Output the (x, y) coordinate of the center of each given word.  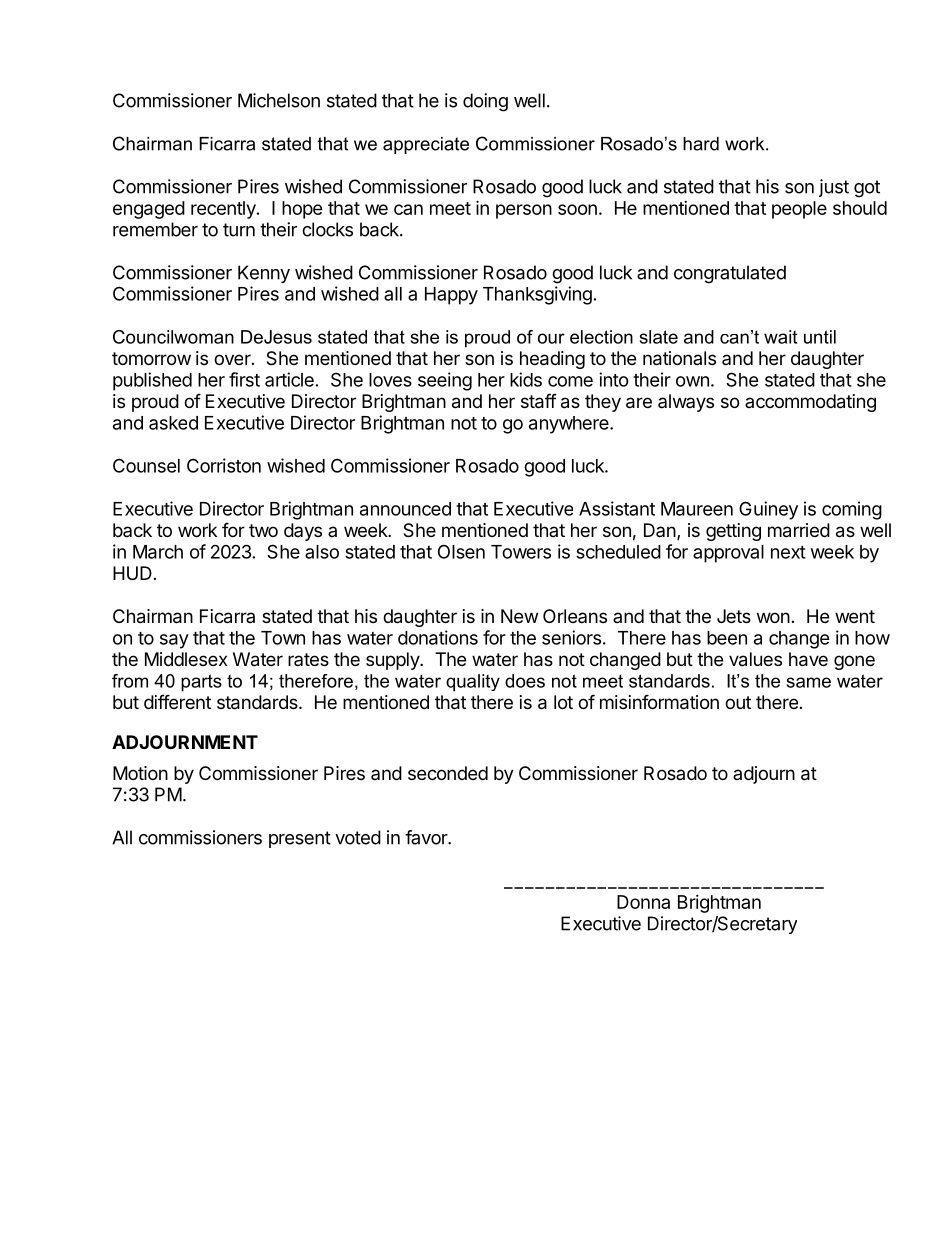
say (174, 641)
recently (224, 210)
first (244, 379)
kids (526, 379)
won (773, 617)
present (300, 839)
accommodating (810, 403)
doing (485, 102)
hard (701, 144)
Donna (643, 902)
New (519, 616)
